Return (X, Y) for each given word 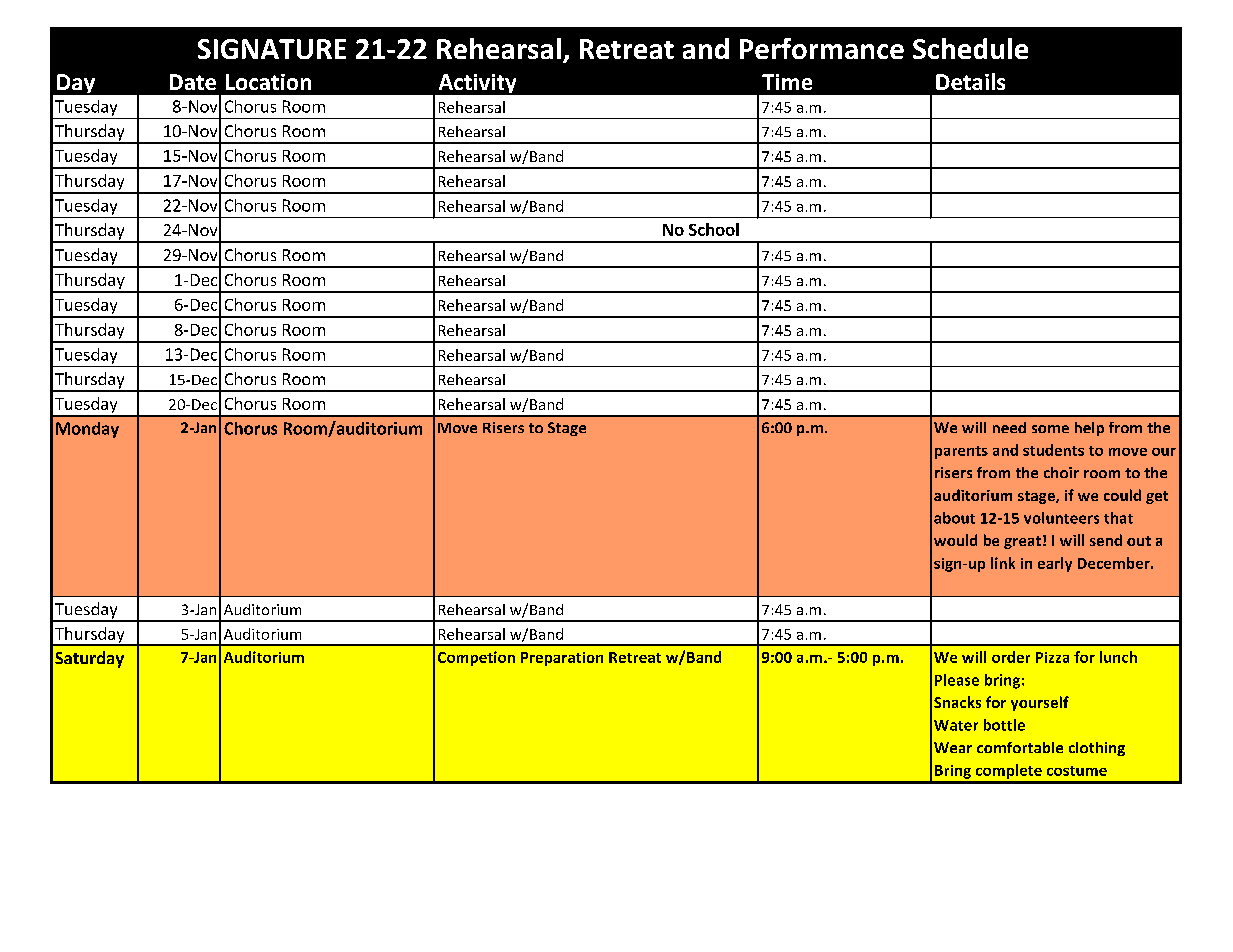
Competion (476, 658)
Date (193, 82)
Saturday (89, 659)
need (1009, 427)
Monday (87, 430)
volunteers (1061, 518)
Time (787, 82)
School (714, 229)
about (954, 518)
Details (970, 81)
